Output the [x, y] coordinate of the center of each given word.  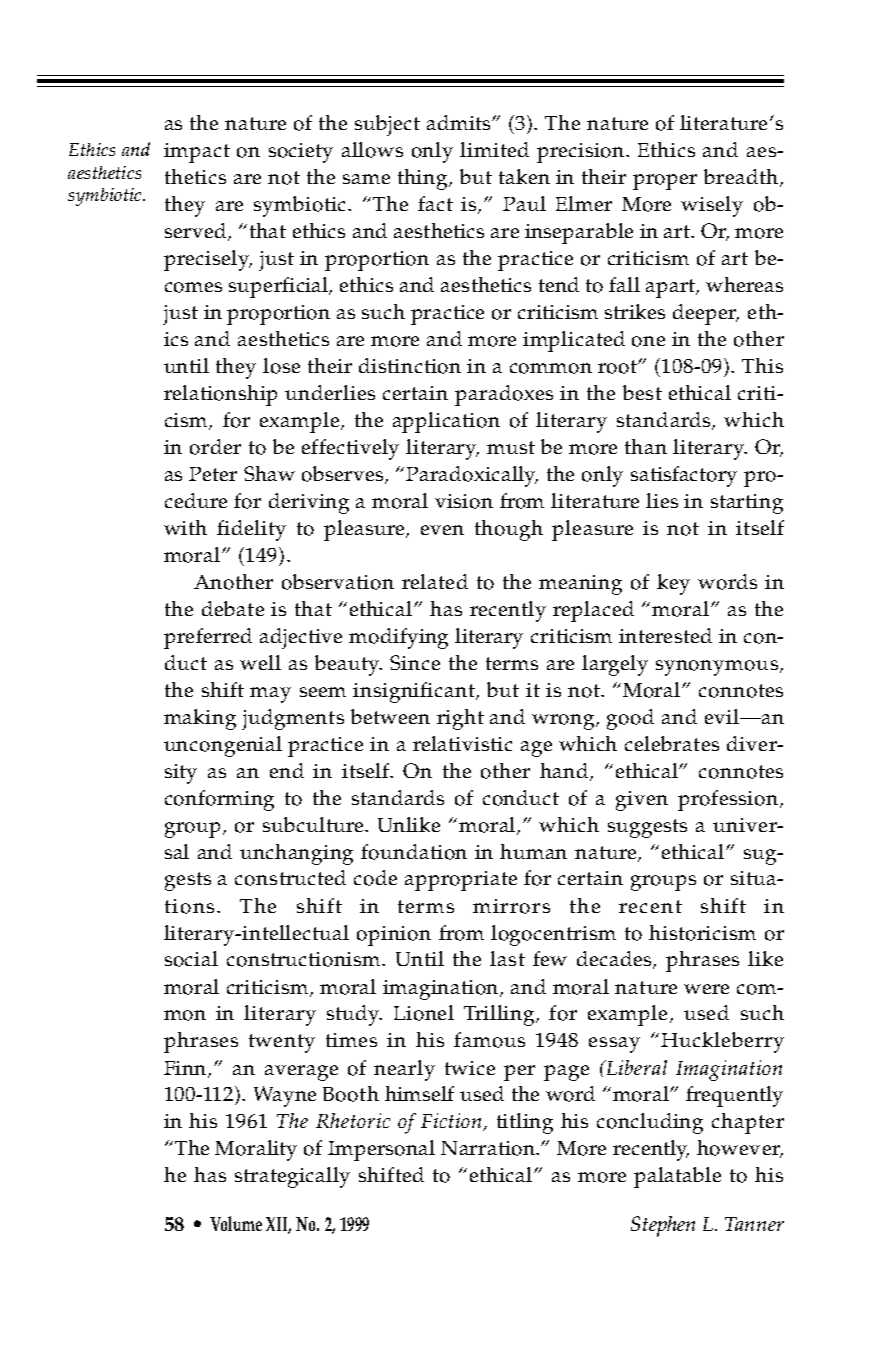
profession [728, 800]
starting [747, 504]
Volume [236, 1223]
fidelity [251, 530]
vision [464, 501]
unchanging [296, 854]
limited [494, 149]
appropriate [461, 881]
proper [665, 182]
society [301, 153]
